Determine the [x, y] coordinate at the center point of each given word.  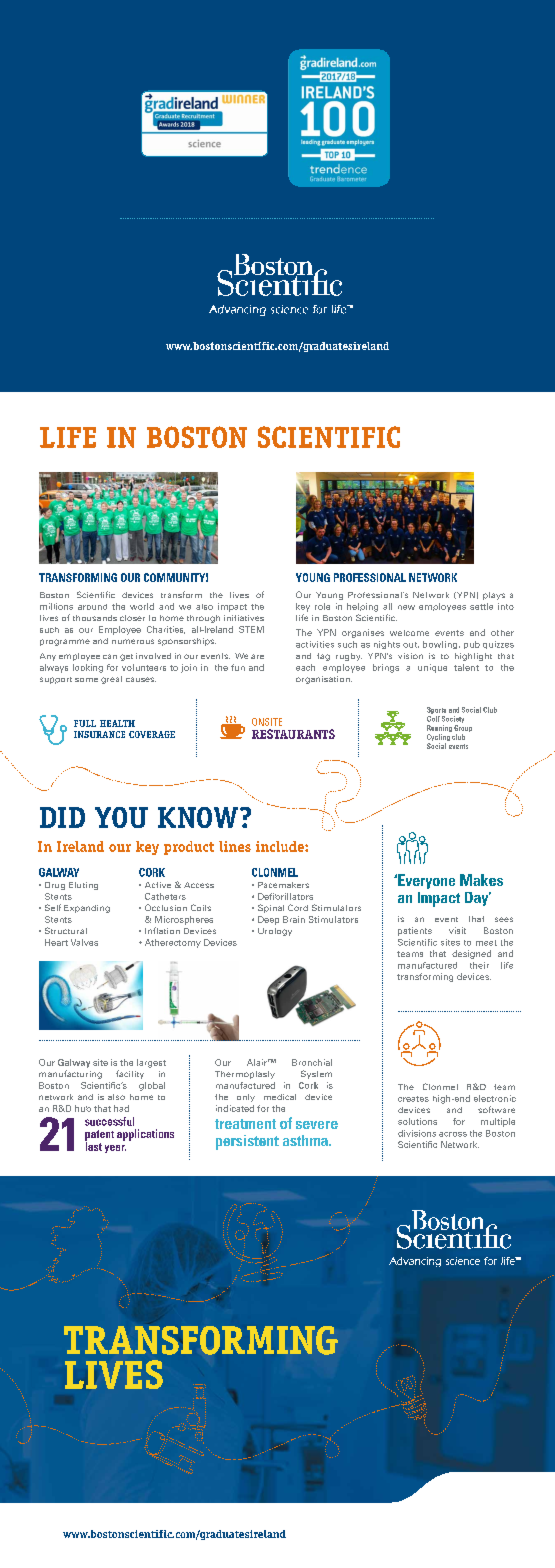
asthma [306, 1140]
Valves [84, 942]
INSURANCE [99, 734]
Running [439, 730]
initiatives [244, 618]
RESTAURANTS [293, 734]
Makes [481, 880]
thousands [95, 618]
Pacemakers [283, 885]
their [479, 965]
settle [481, 606]
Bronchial [312, 1062]
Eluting [83, 886]
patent [99, 1136]
